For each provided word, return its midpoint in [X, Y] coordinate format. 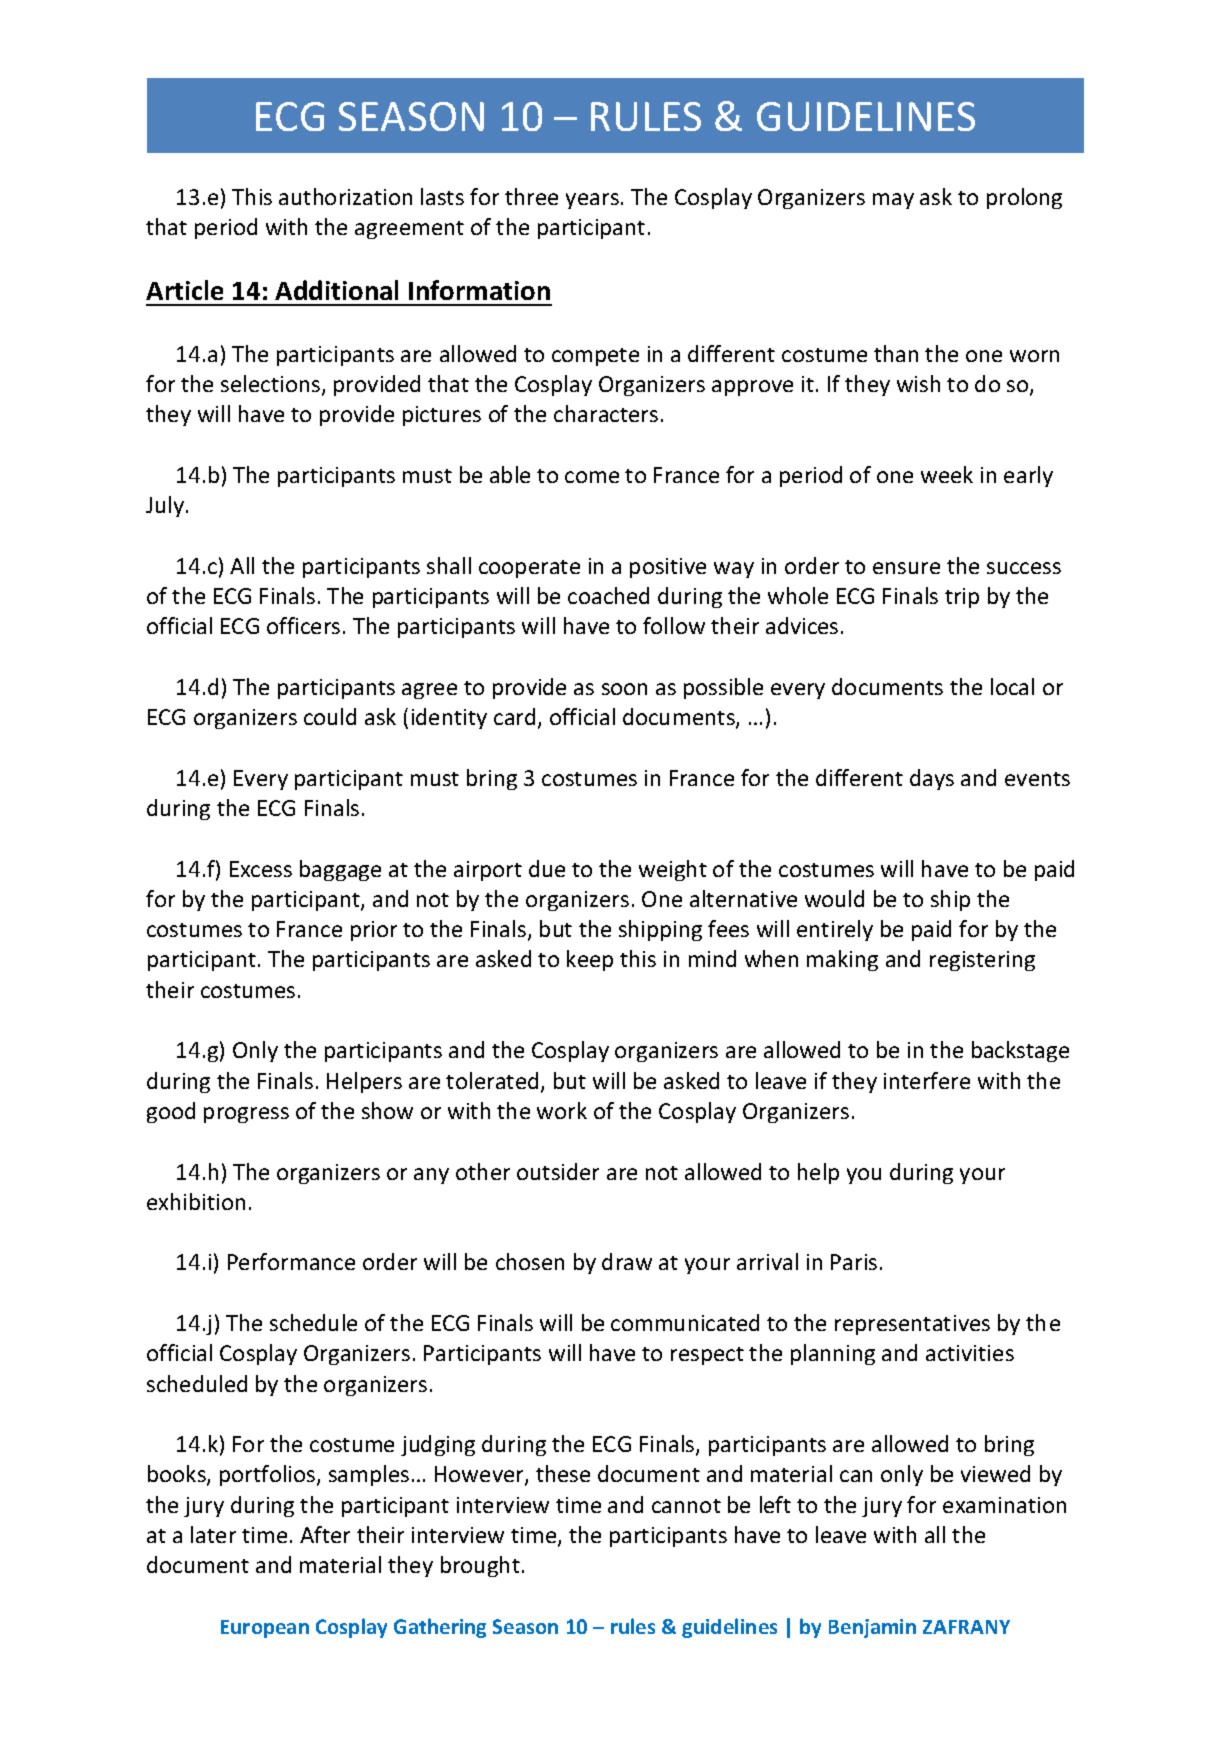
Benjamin [872, 1628]
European [265, 1629]
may [893, 201]
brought [480, 1566]
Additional [336, 290]
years [592, 201]
